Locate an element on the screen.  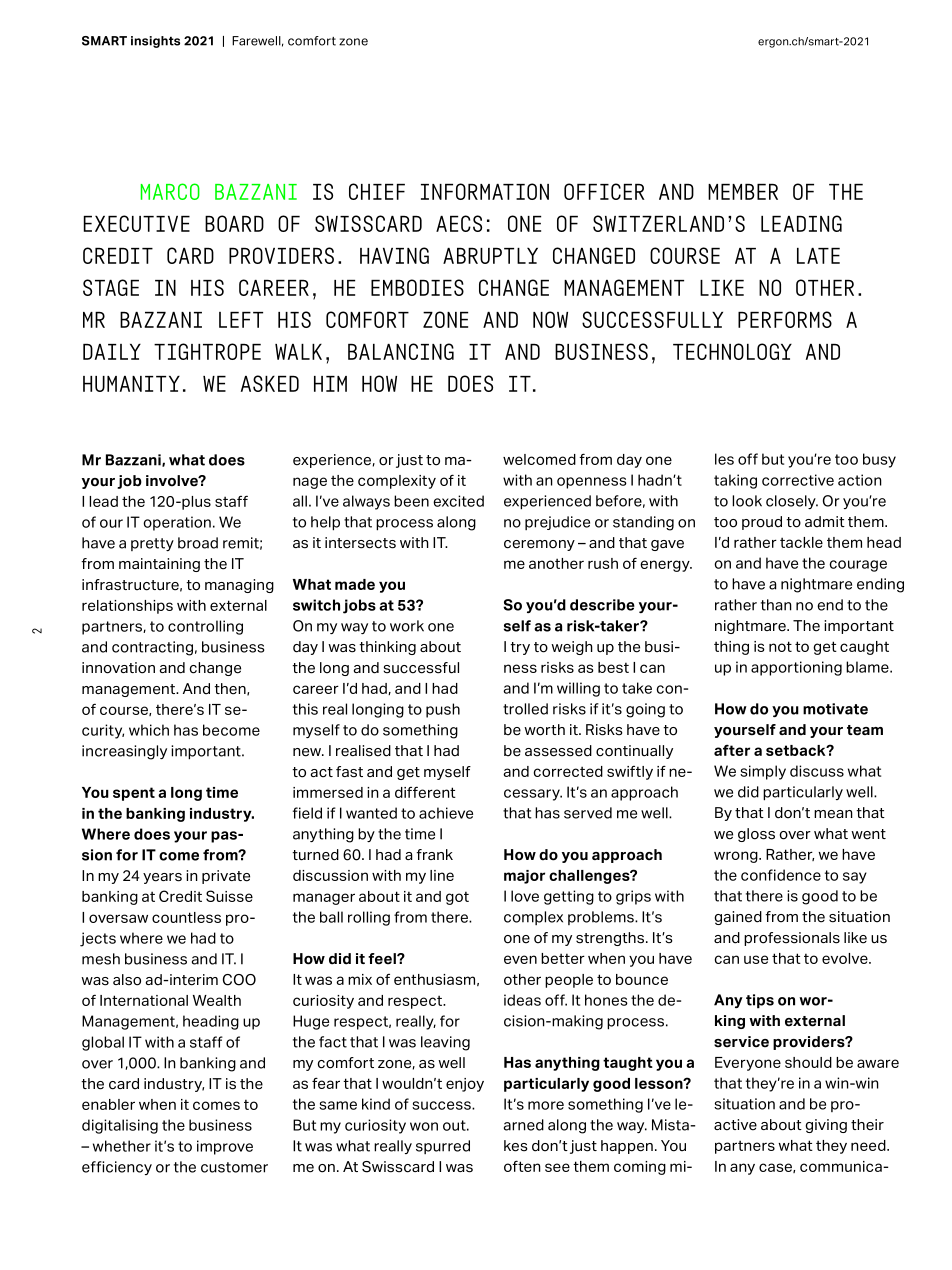
MEMBER is located at coordinates (743, 192).
